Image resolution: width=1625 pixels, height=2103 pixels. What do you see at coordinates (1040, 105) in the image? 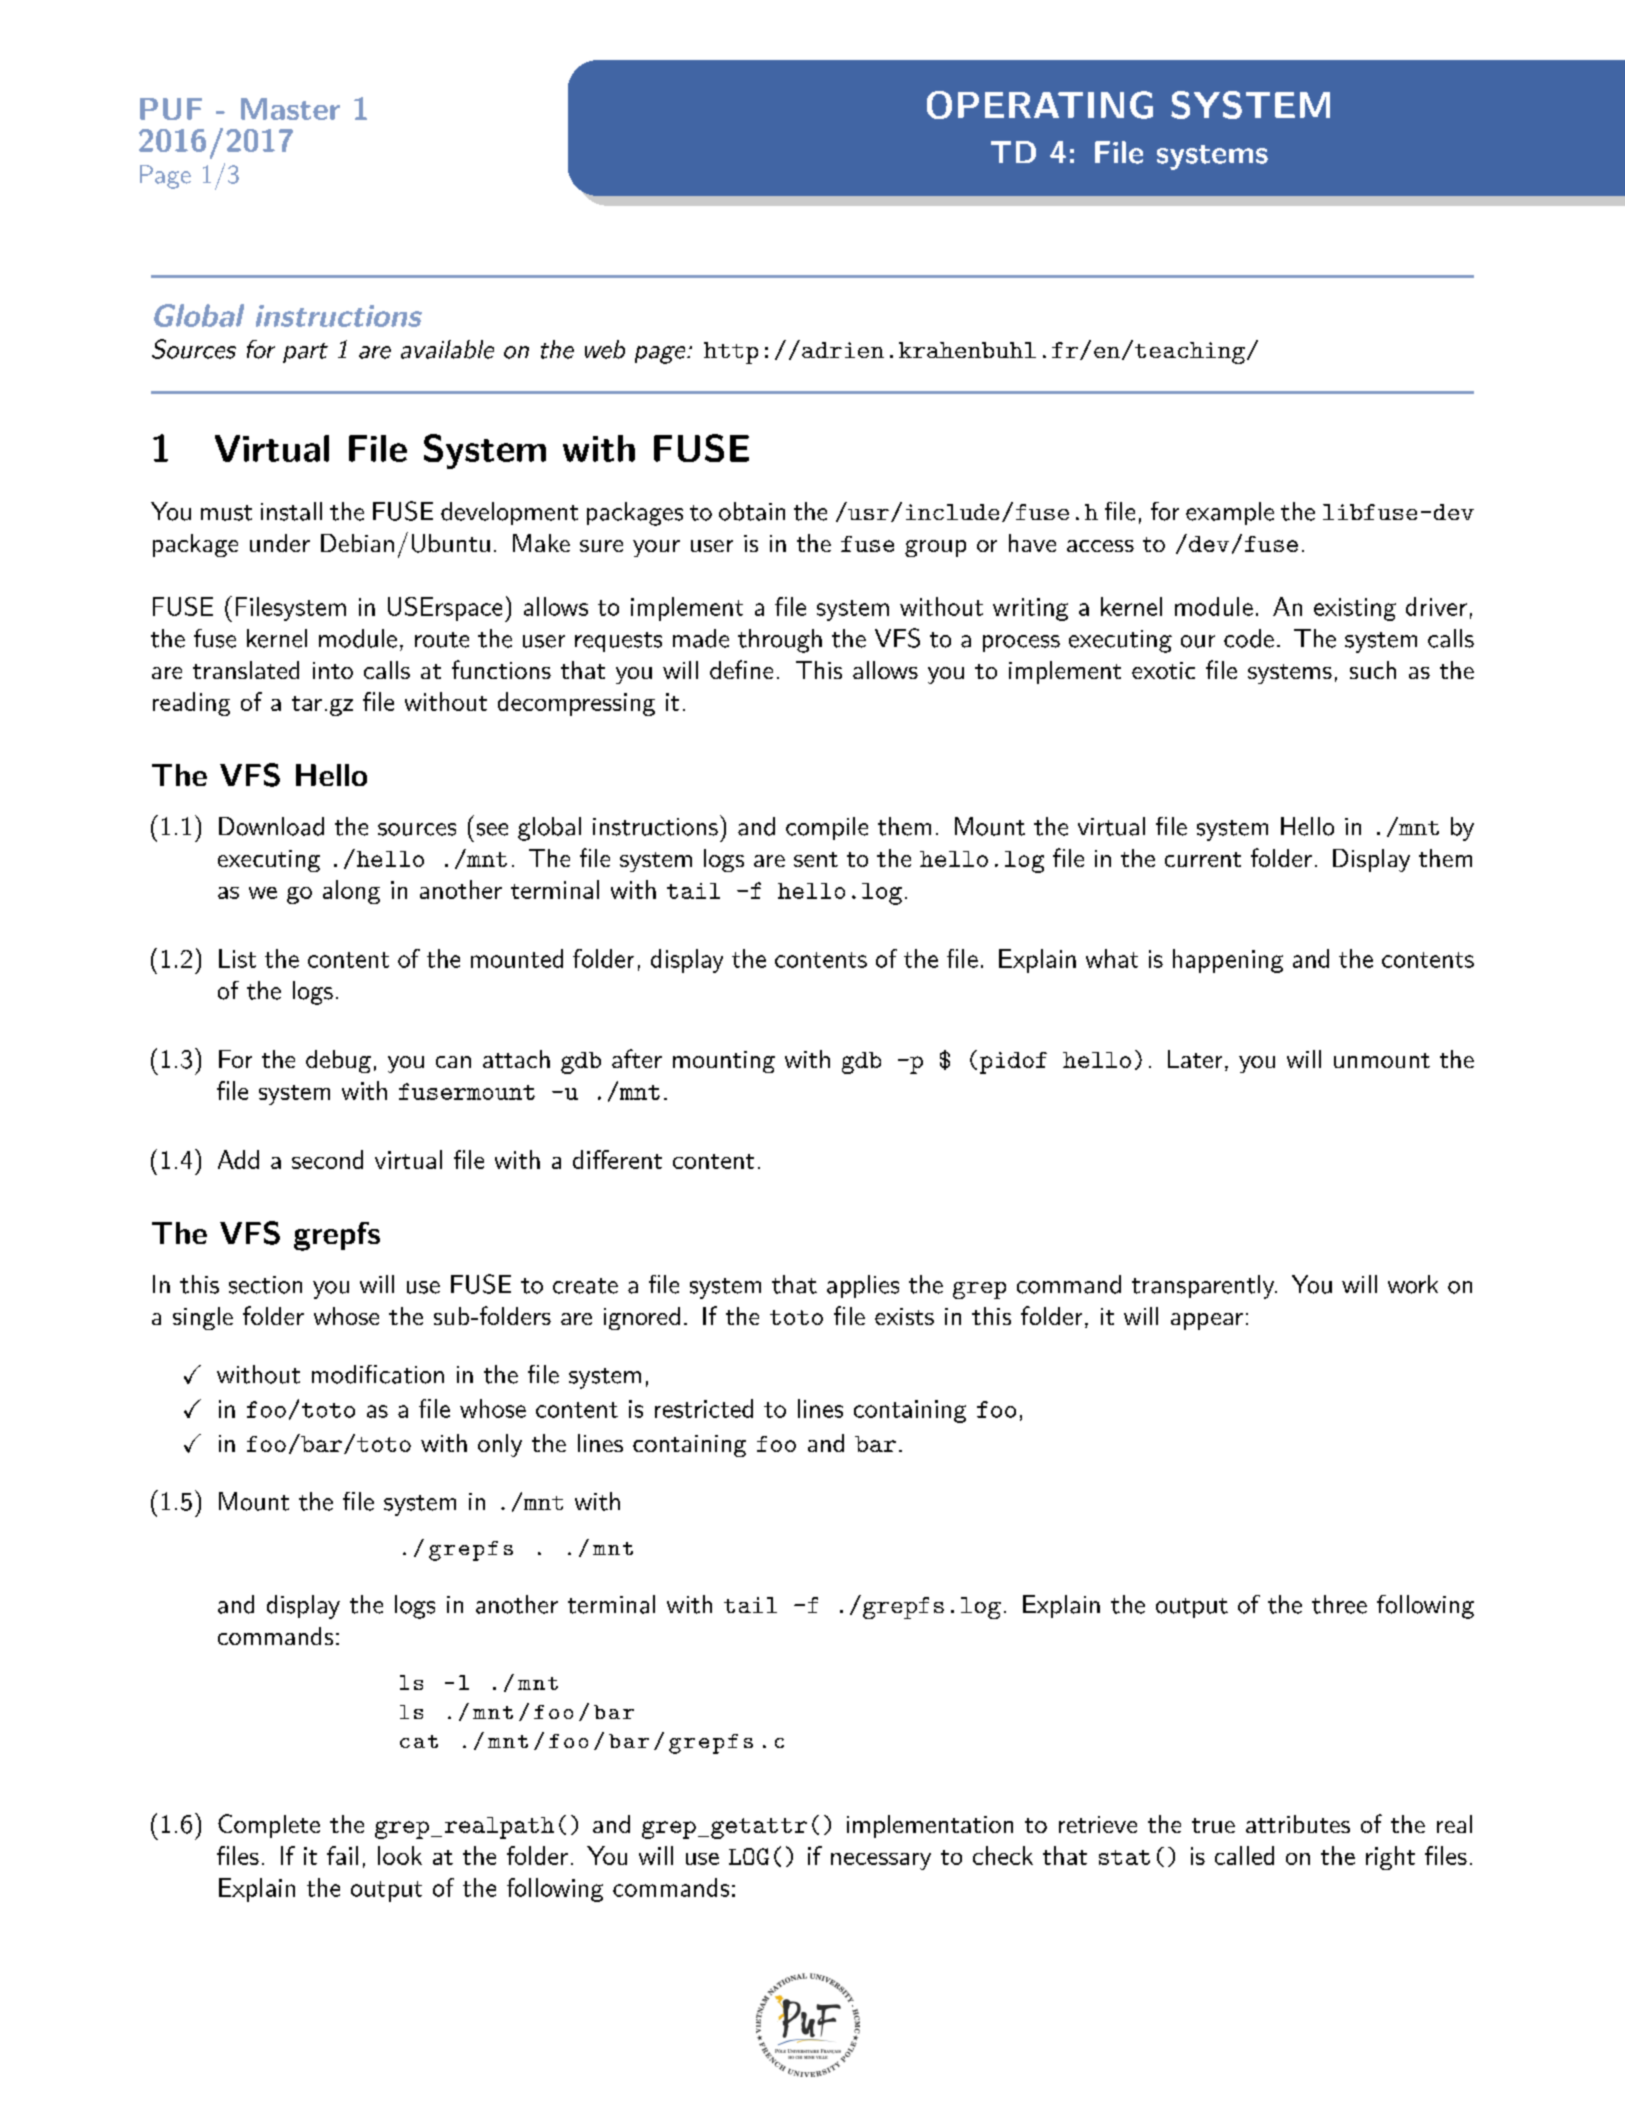
I see `OPERATING` at bounding box center [1040, 105].
